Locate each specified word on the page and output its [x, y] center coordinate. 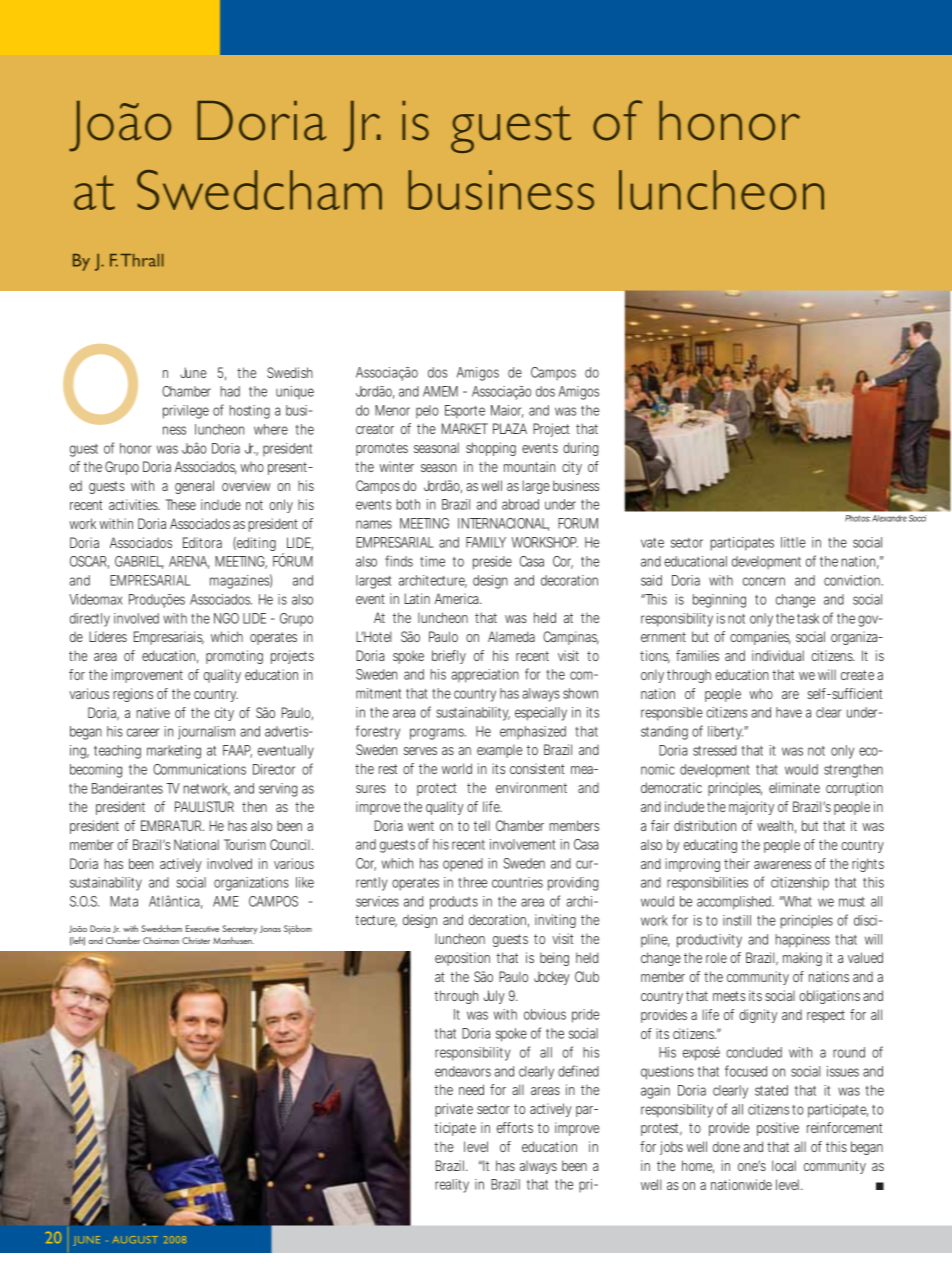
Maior [507, 411]
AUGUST [135, 1239]
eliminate [794, 787]
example [499, 751]
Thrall [142, 260]
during [581, 449]
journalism [206, 733]
